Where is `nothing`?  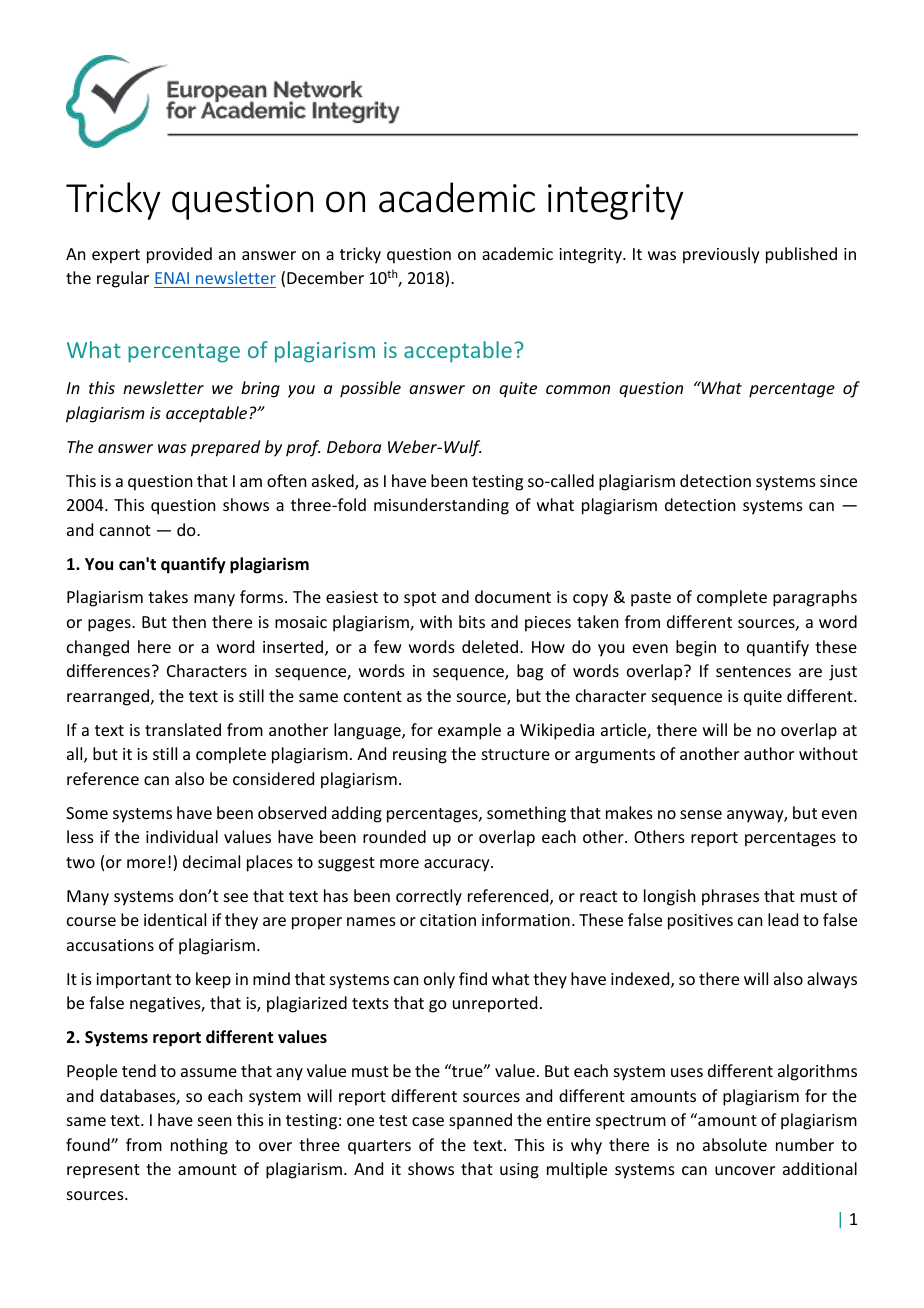
nothing is located at coordinates (199, 1146).
